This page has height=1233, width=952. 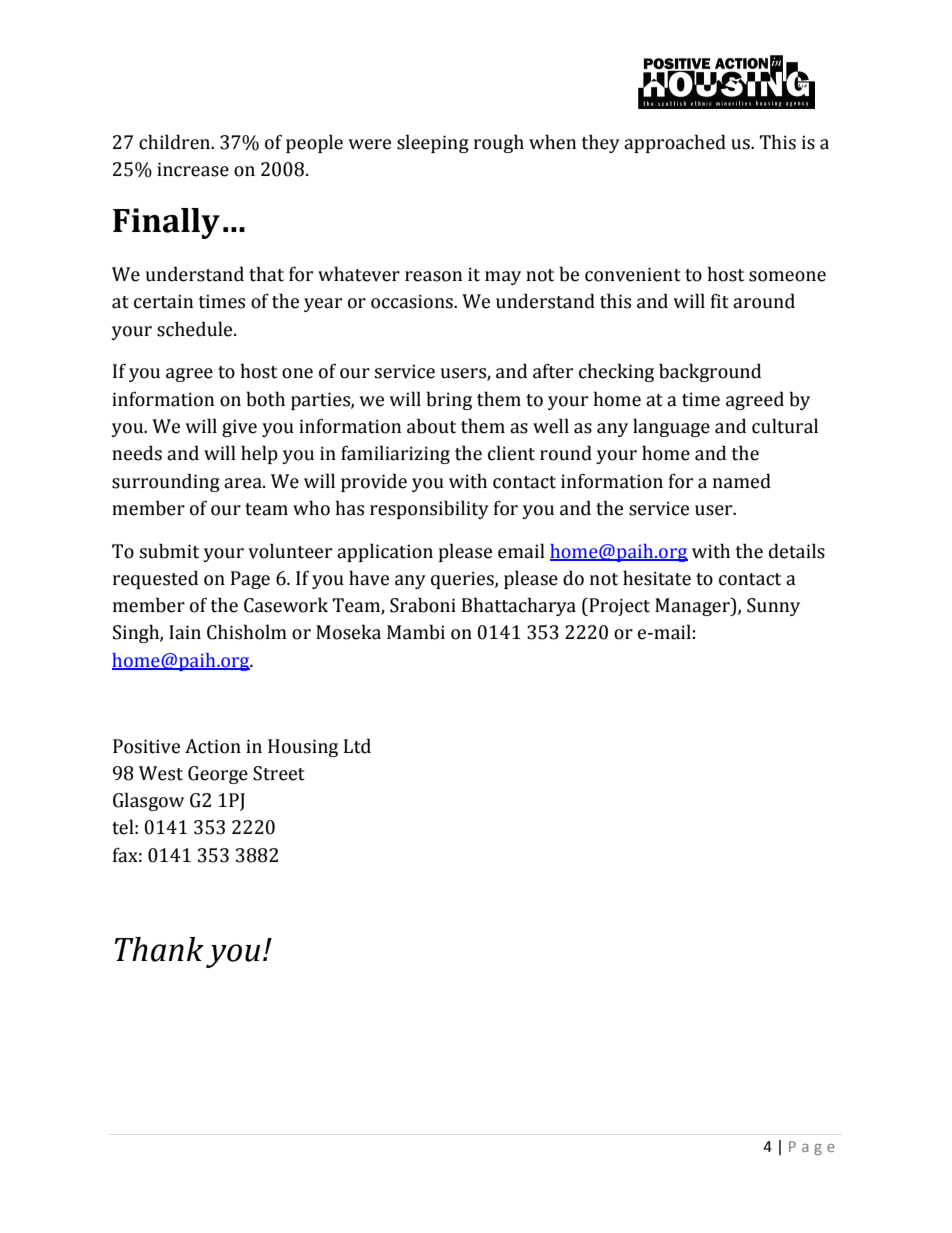 What do you see at coordinates (159, 949) in the page?
I see `Thank` at bounding box center [159, 949].
